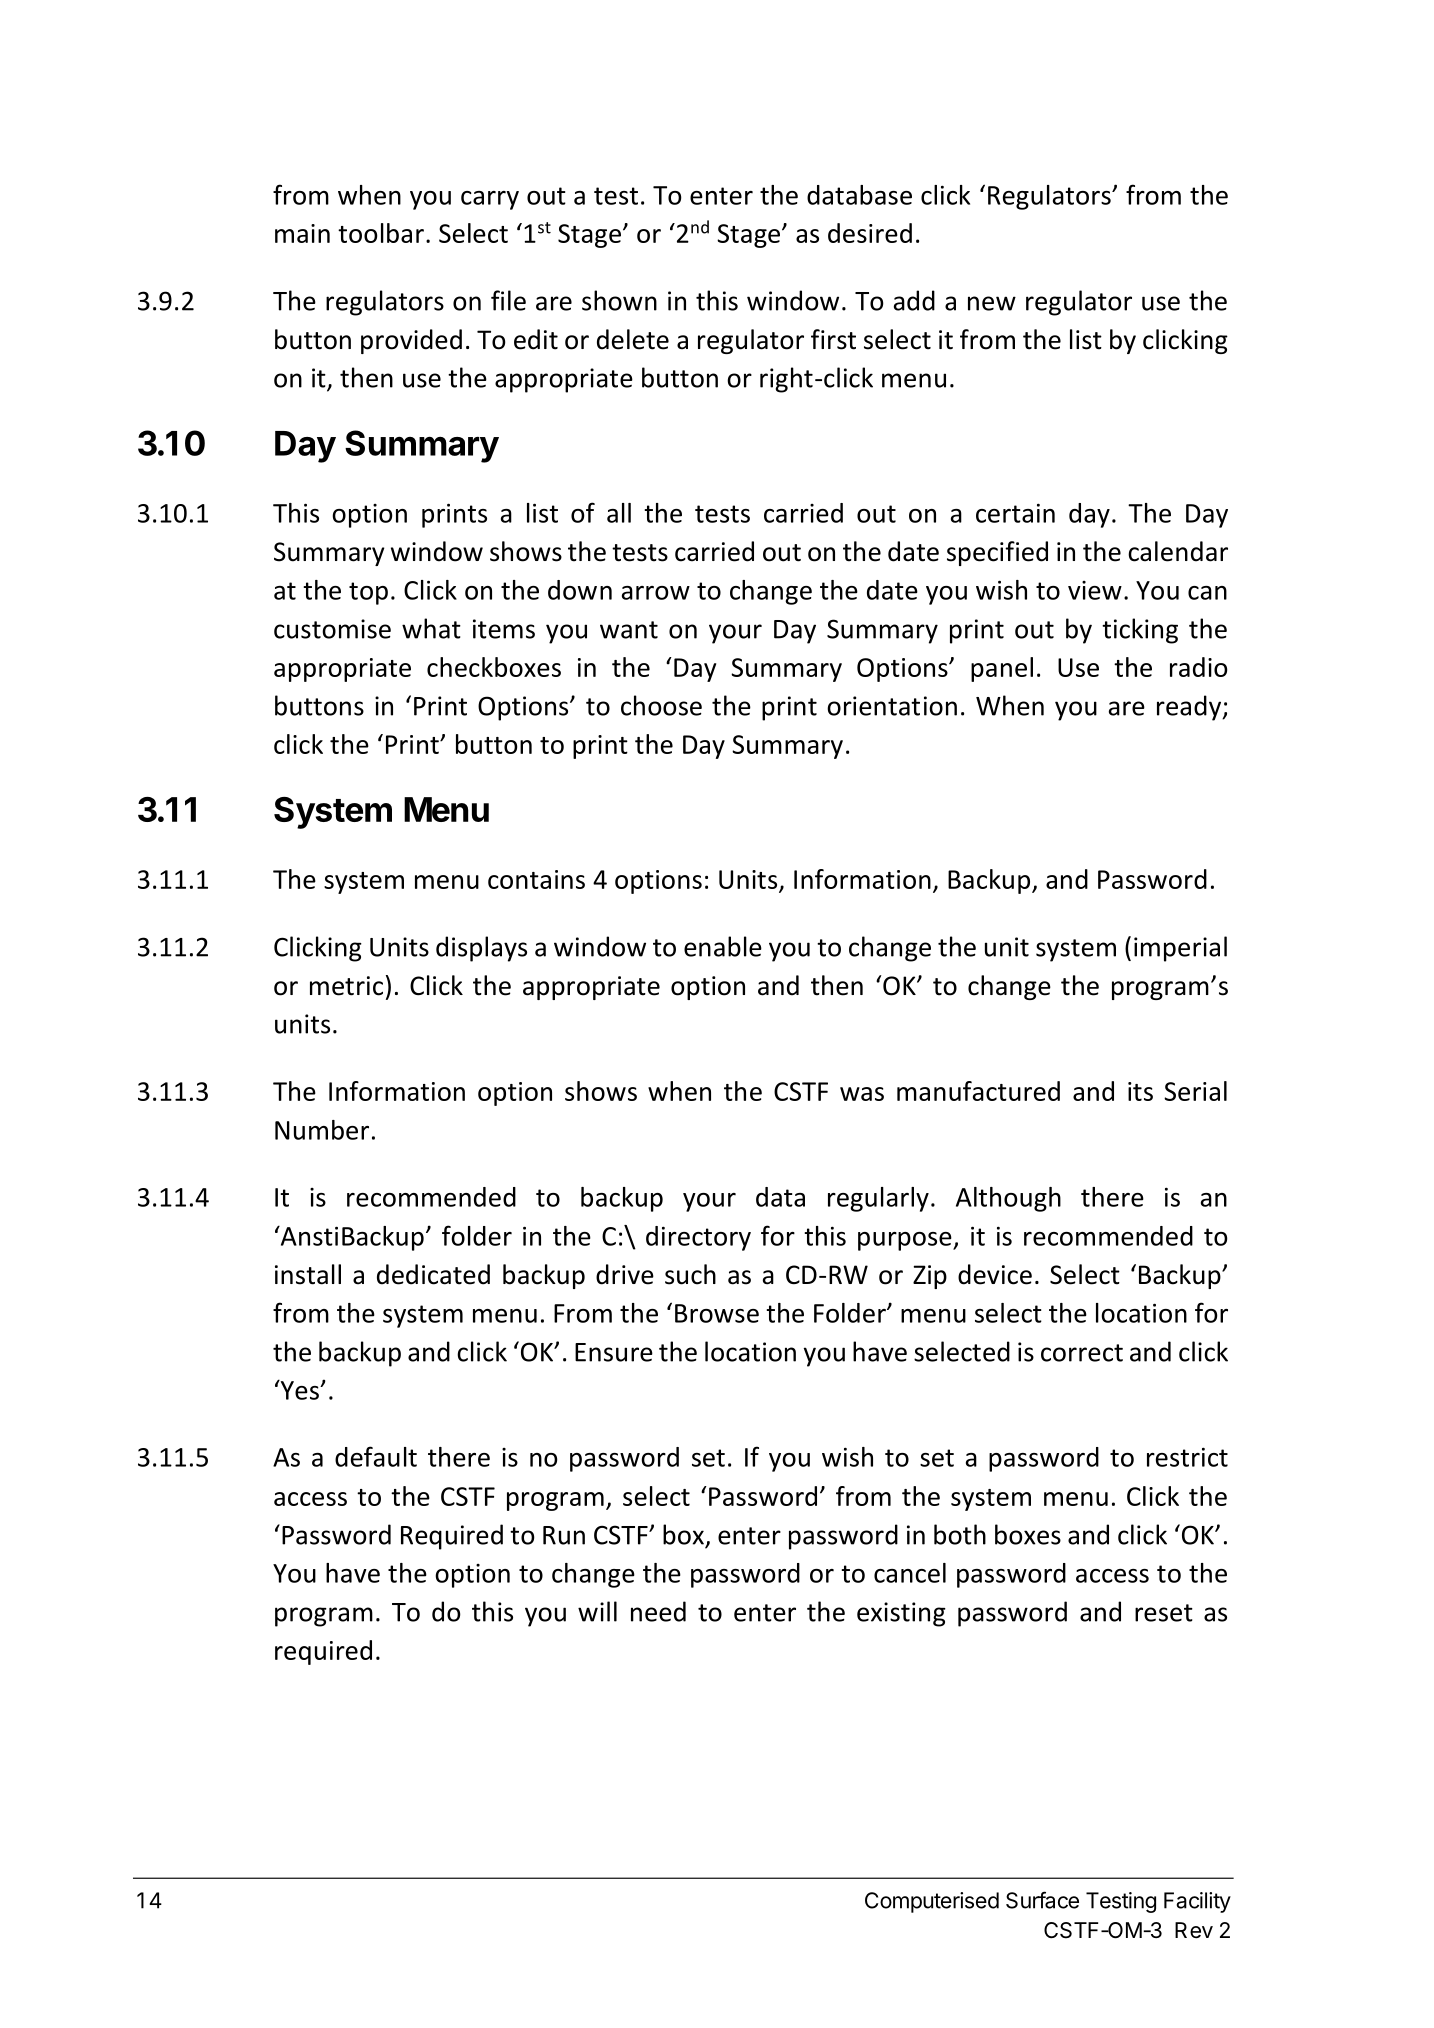  I want to click on what, so click(431, 628).
